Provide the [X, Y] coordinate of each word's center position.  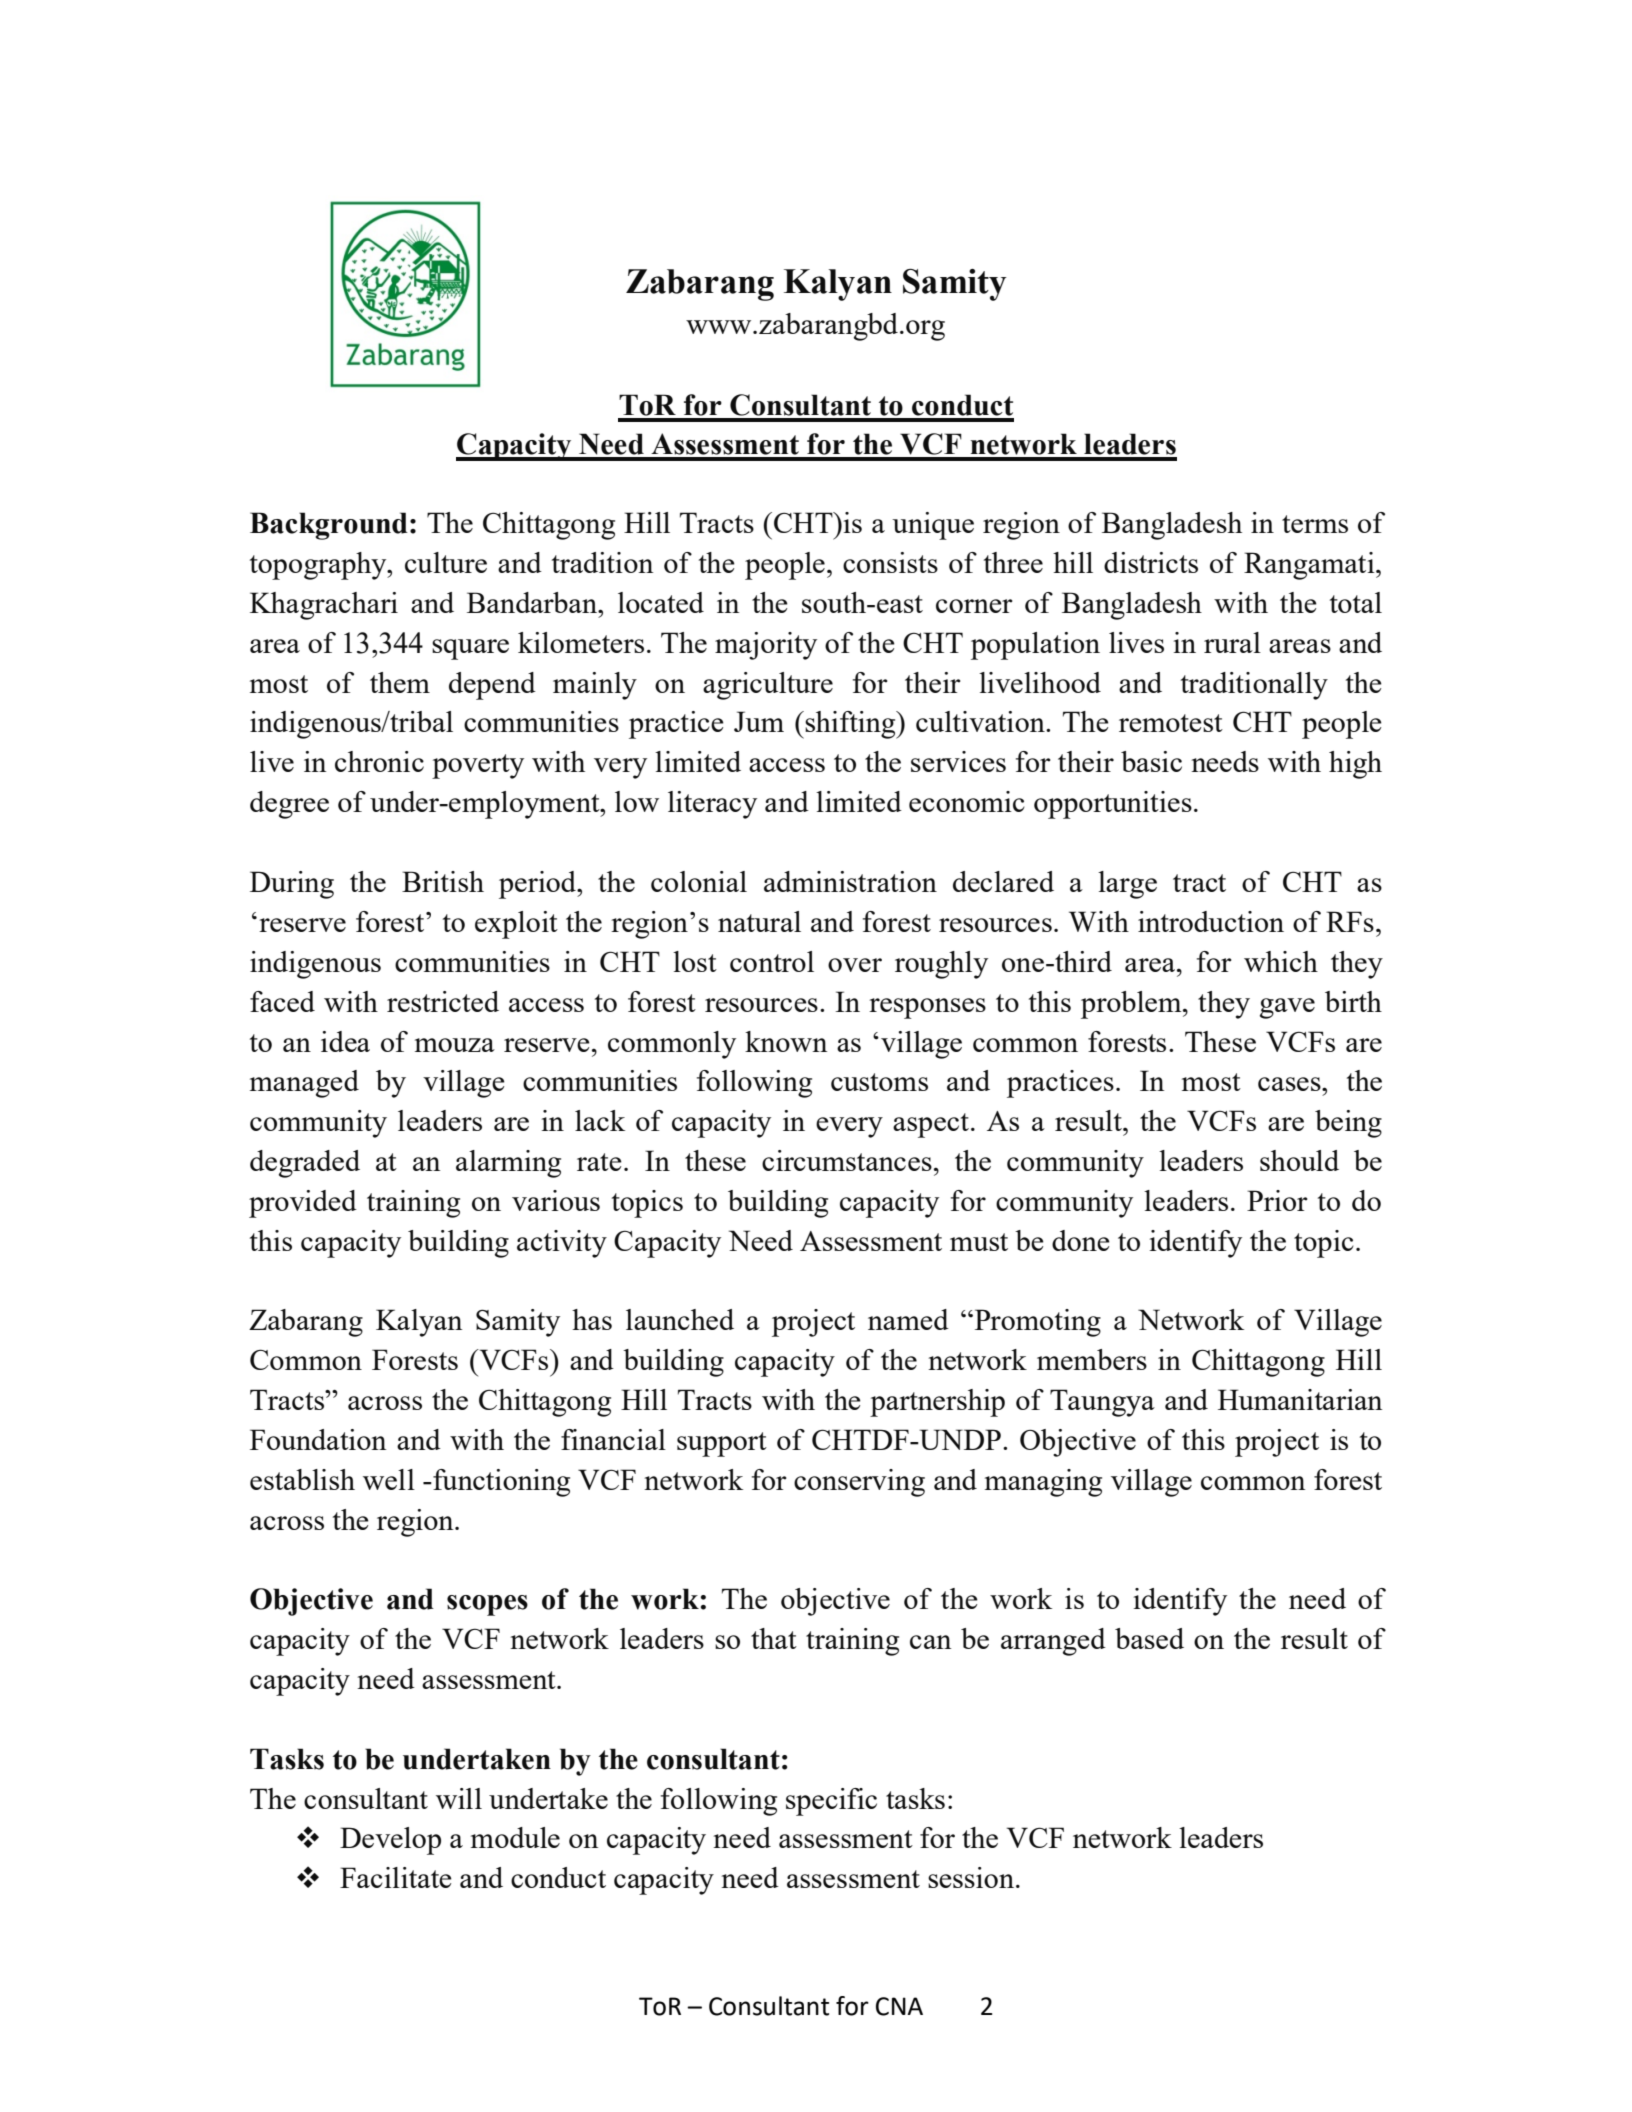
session [972, 1877]
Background [329, 526]
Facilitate [396, 1877]
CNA [899, 2006]
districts [1151, 562]
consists [890, 562]
